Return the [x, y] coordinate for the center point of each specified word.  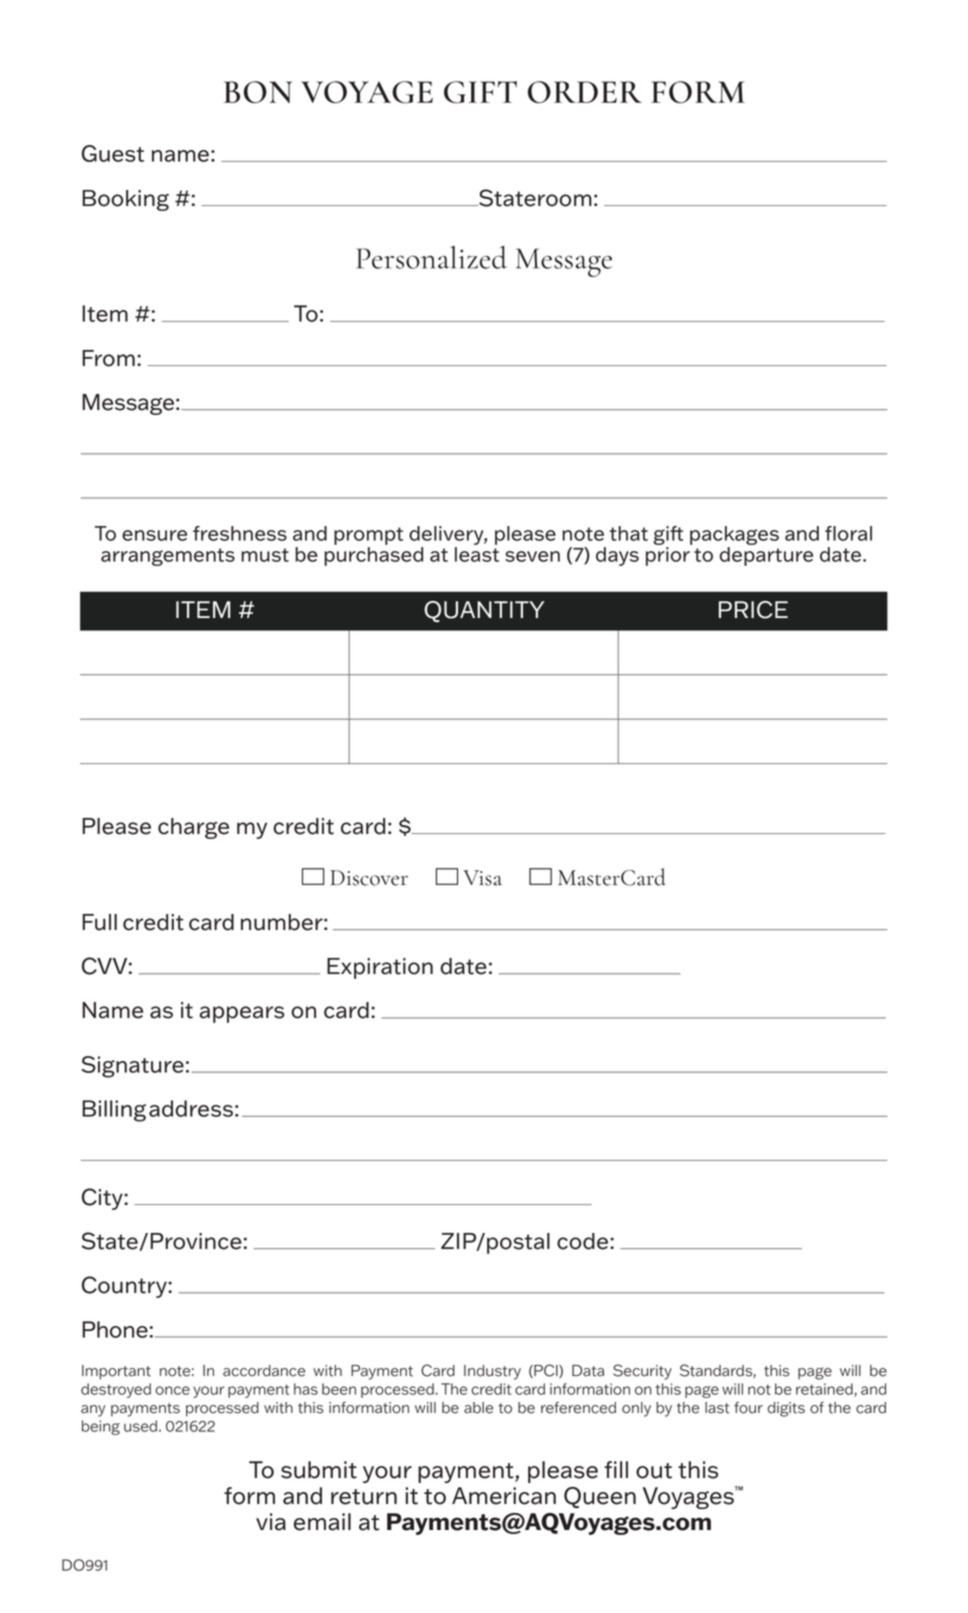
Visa [482, 878]
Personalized [431, 257]
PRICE [753, 610]
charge [193, 828]
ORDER [585, 92]
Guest [113, 153]
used [140, 1426]
